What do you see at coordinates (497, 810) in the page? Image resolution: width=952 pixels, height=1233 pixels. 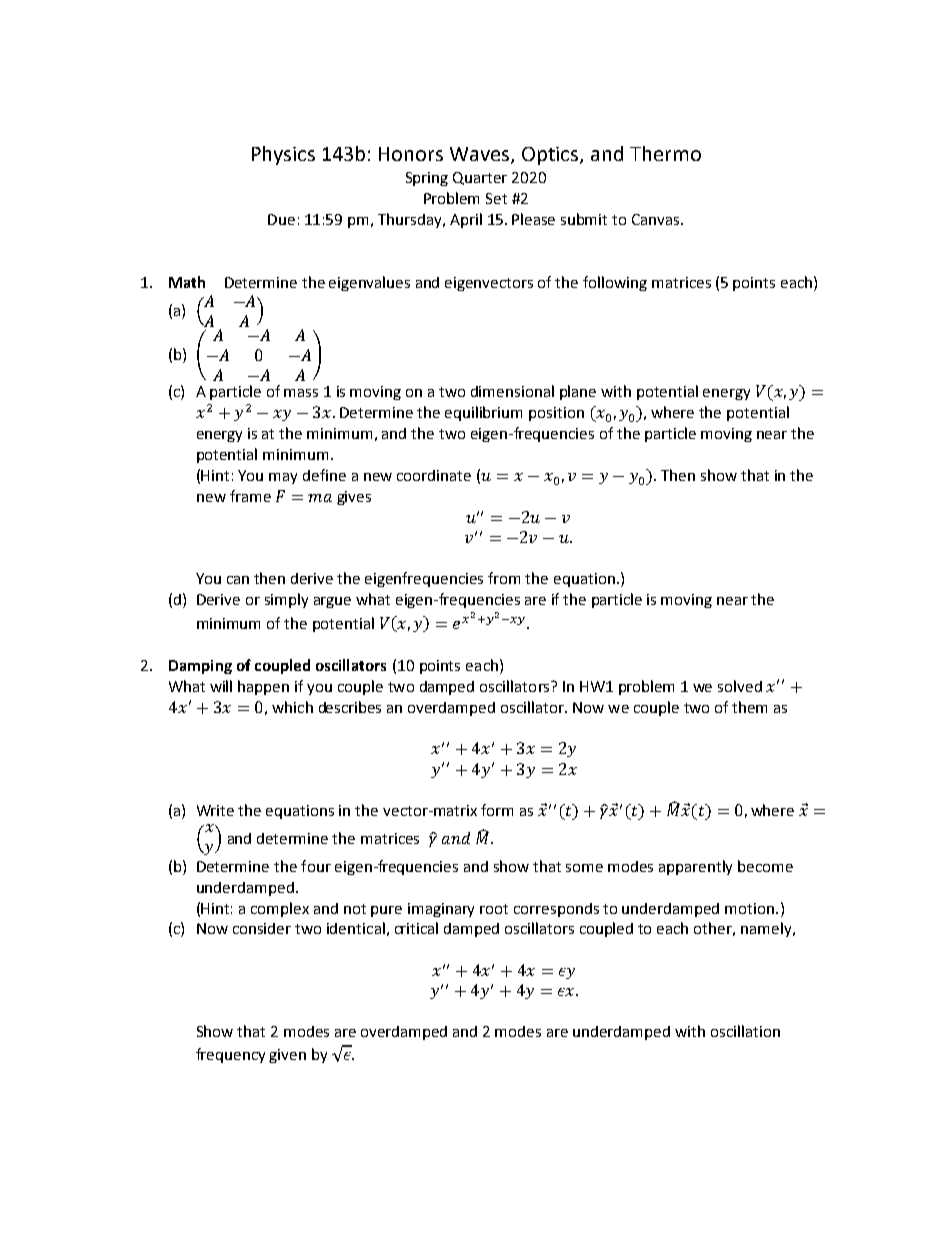 I see `form` at bounding box center [497, 810].
